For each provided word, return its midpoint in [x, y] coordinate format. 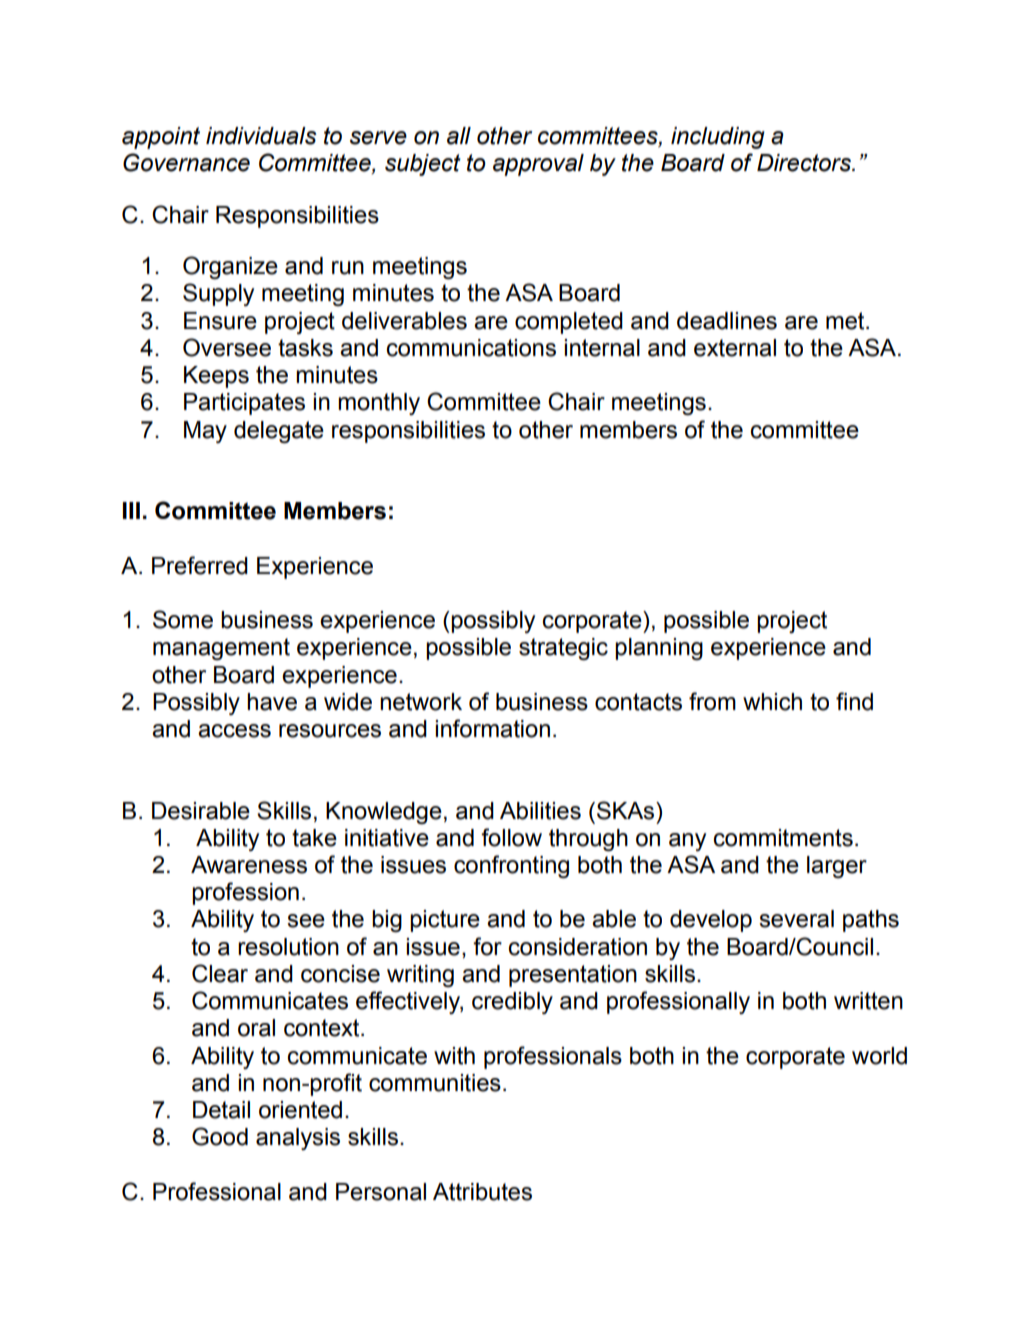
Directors [805, 163]
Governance [186, 162]
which [772, 702]
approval [538, 165]
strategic [563, 649]
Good [220, 1136]
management [221, 649]
